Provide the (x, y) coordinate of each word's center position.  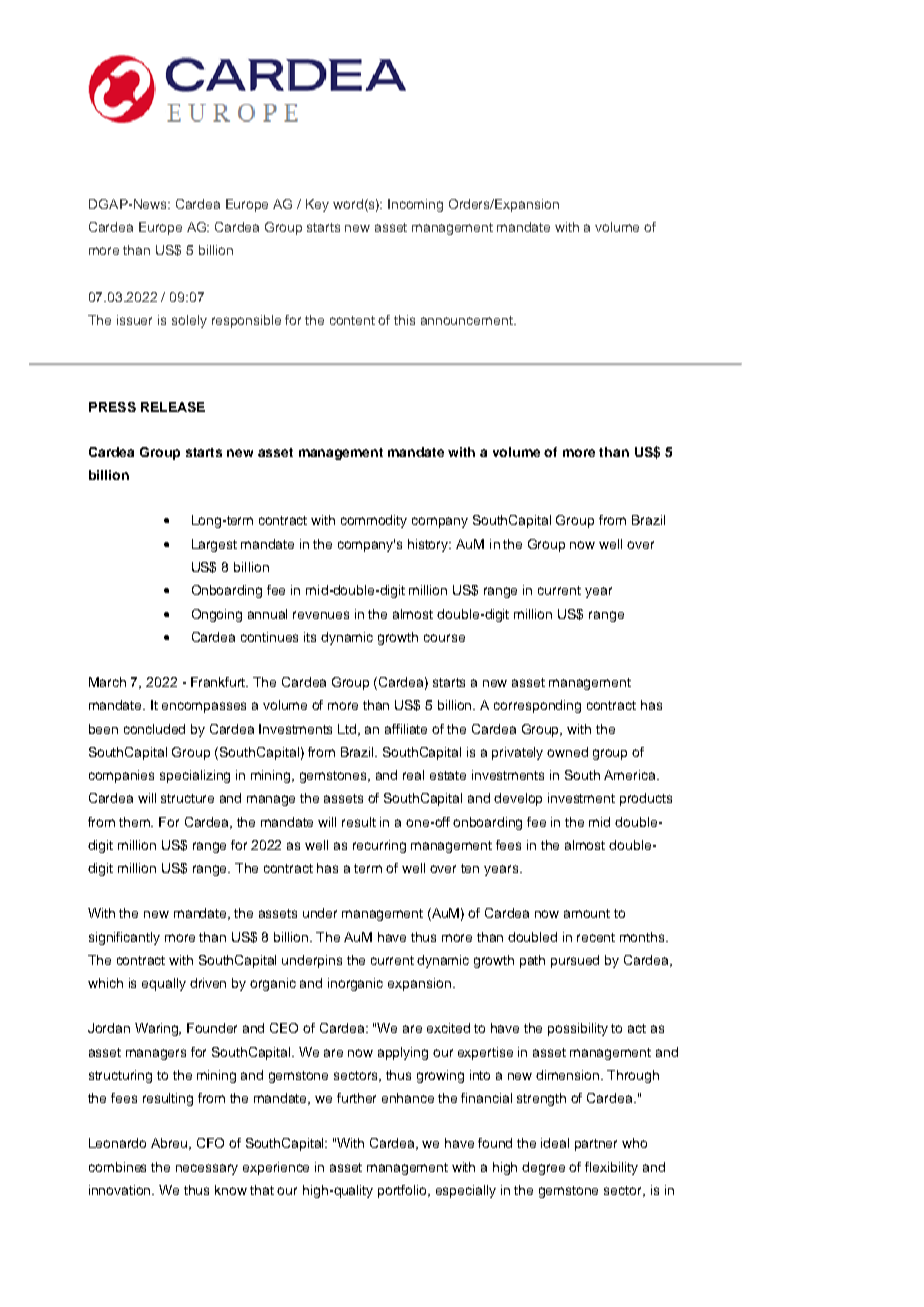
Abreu (170, 1144)
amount (587, 913)
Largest (214, 545)
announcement (468, 320)
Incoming (415, 205)
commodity (374, 521)
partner (596, 1145)
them (136, 822)
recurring (379, 846)
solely (189, 321)
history (429, 545)
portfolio (404, 1191)
